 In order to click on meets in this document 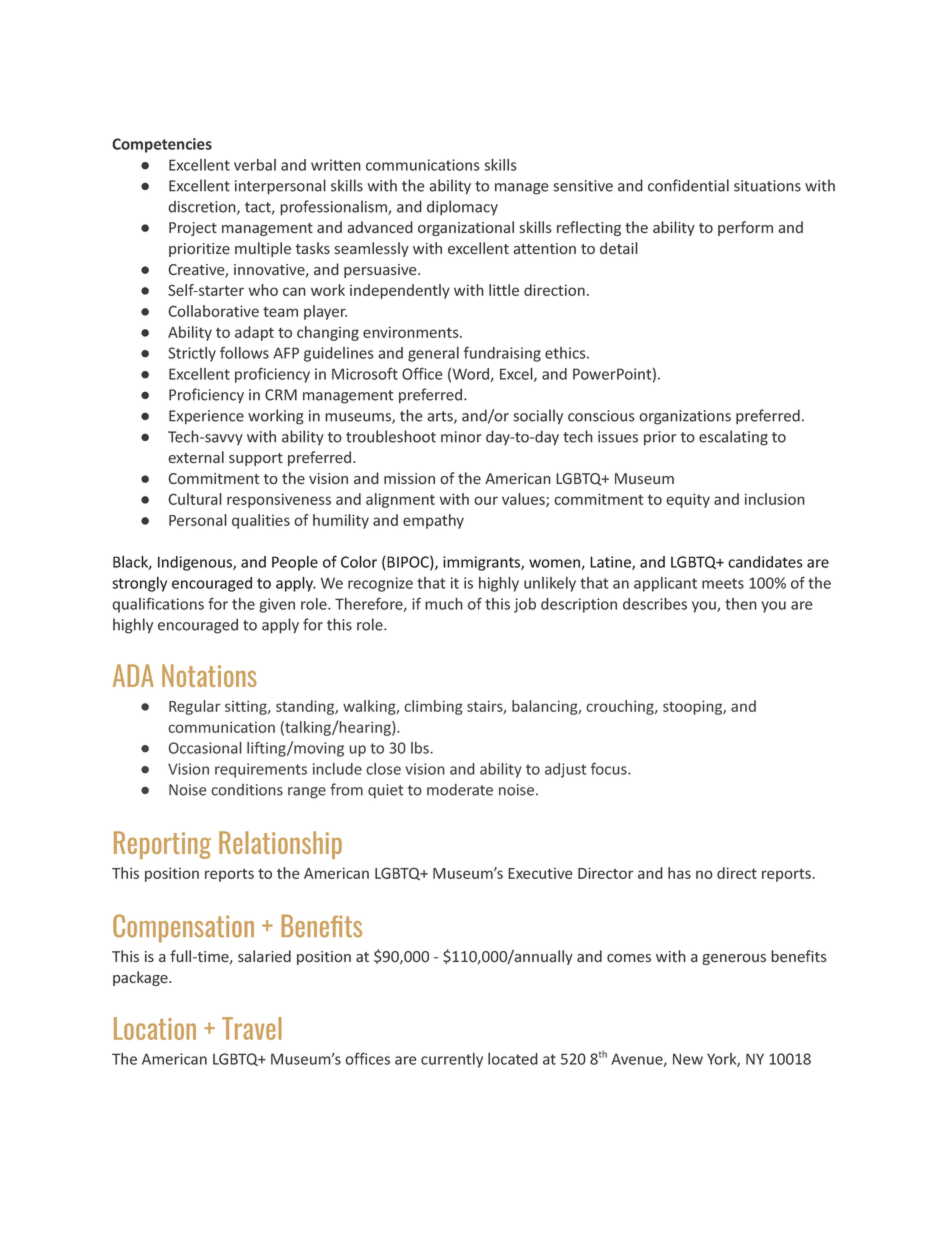, I will do `click(723, 583)`.
